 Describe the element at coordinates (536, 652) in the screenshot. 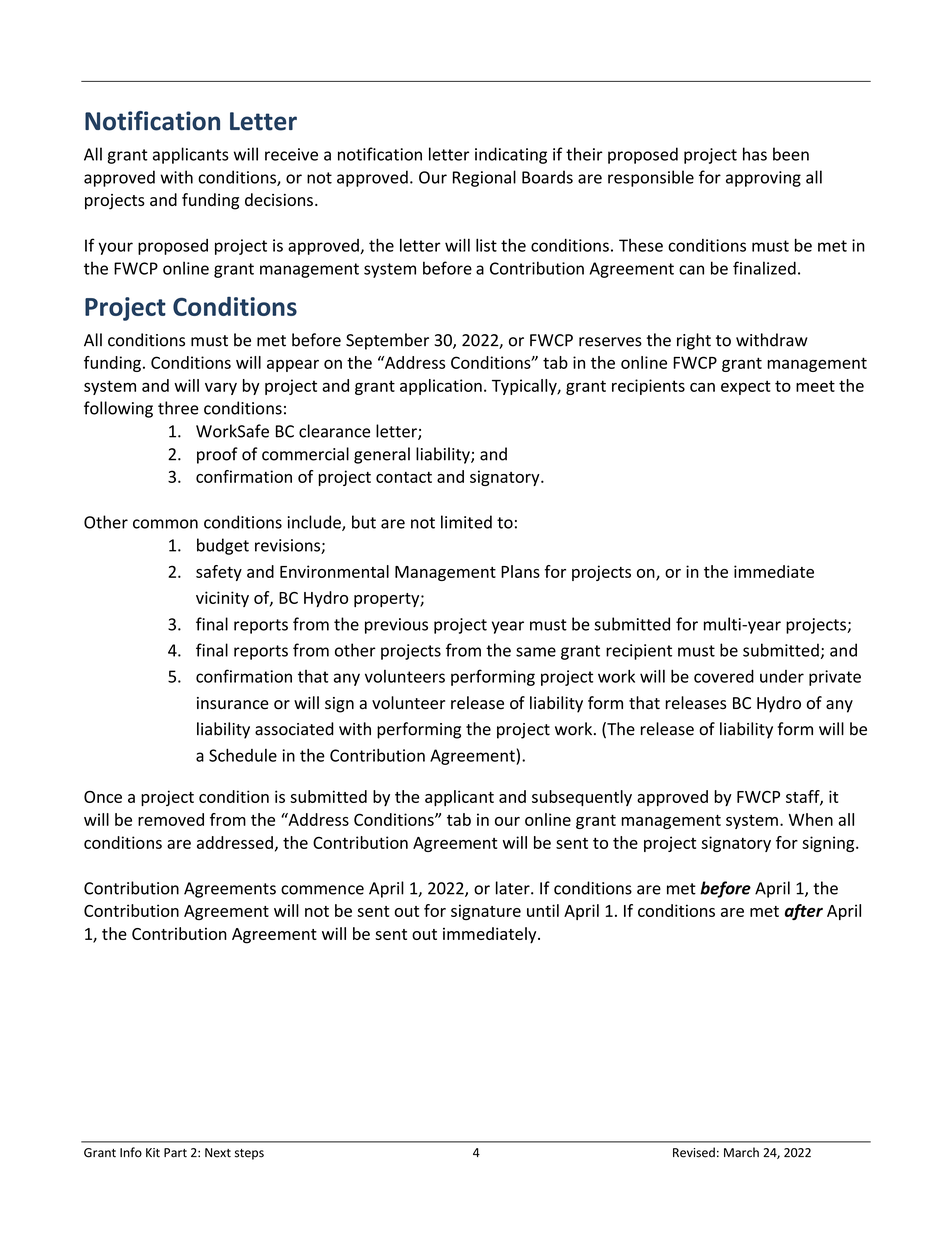

I see `same` at that location.
